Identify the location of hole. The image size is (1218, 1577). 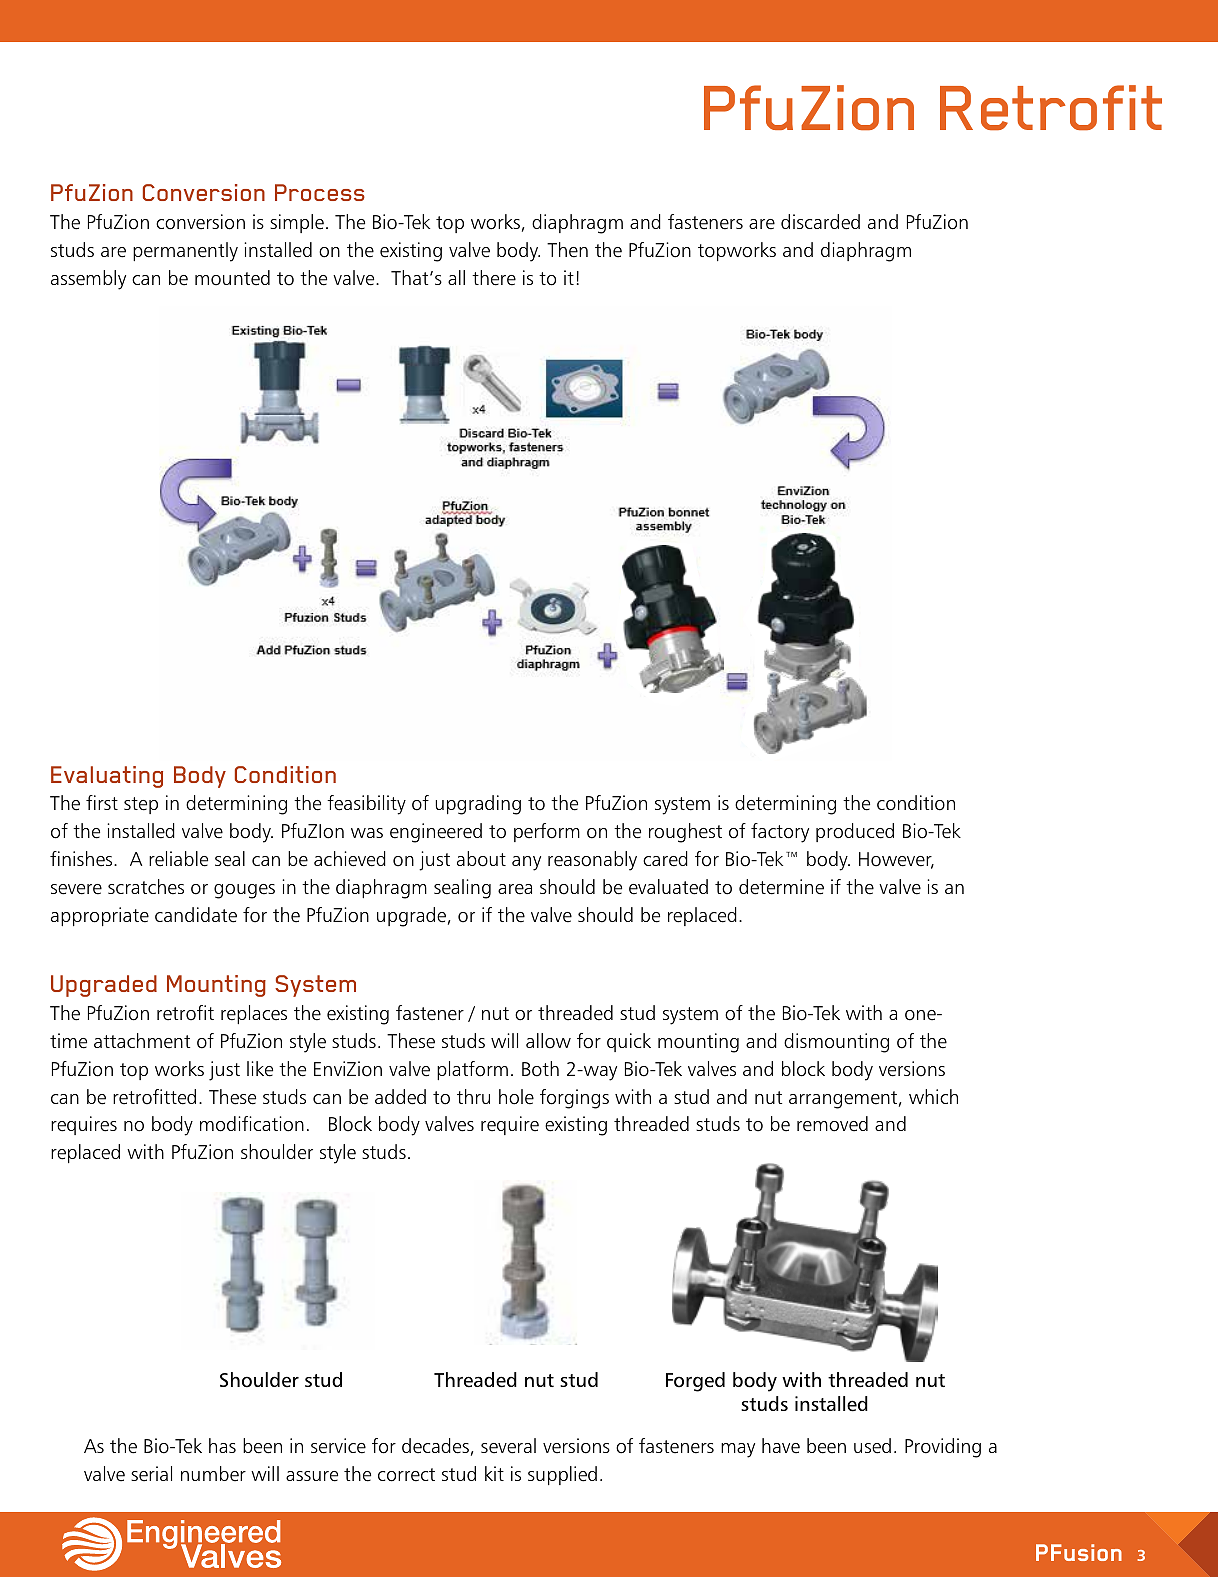
(516, 1097).
